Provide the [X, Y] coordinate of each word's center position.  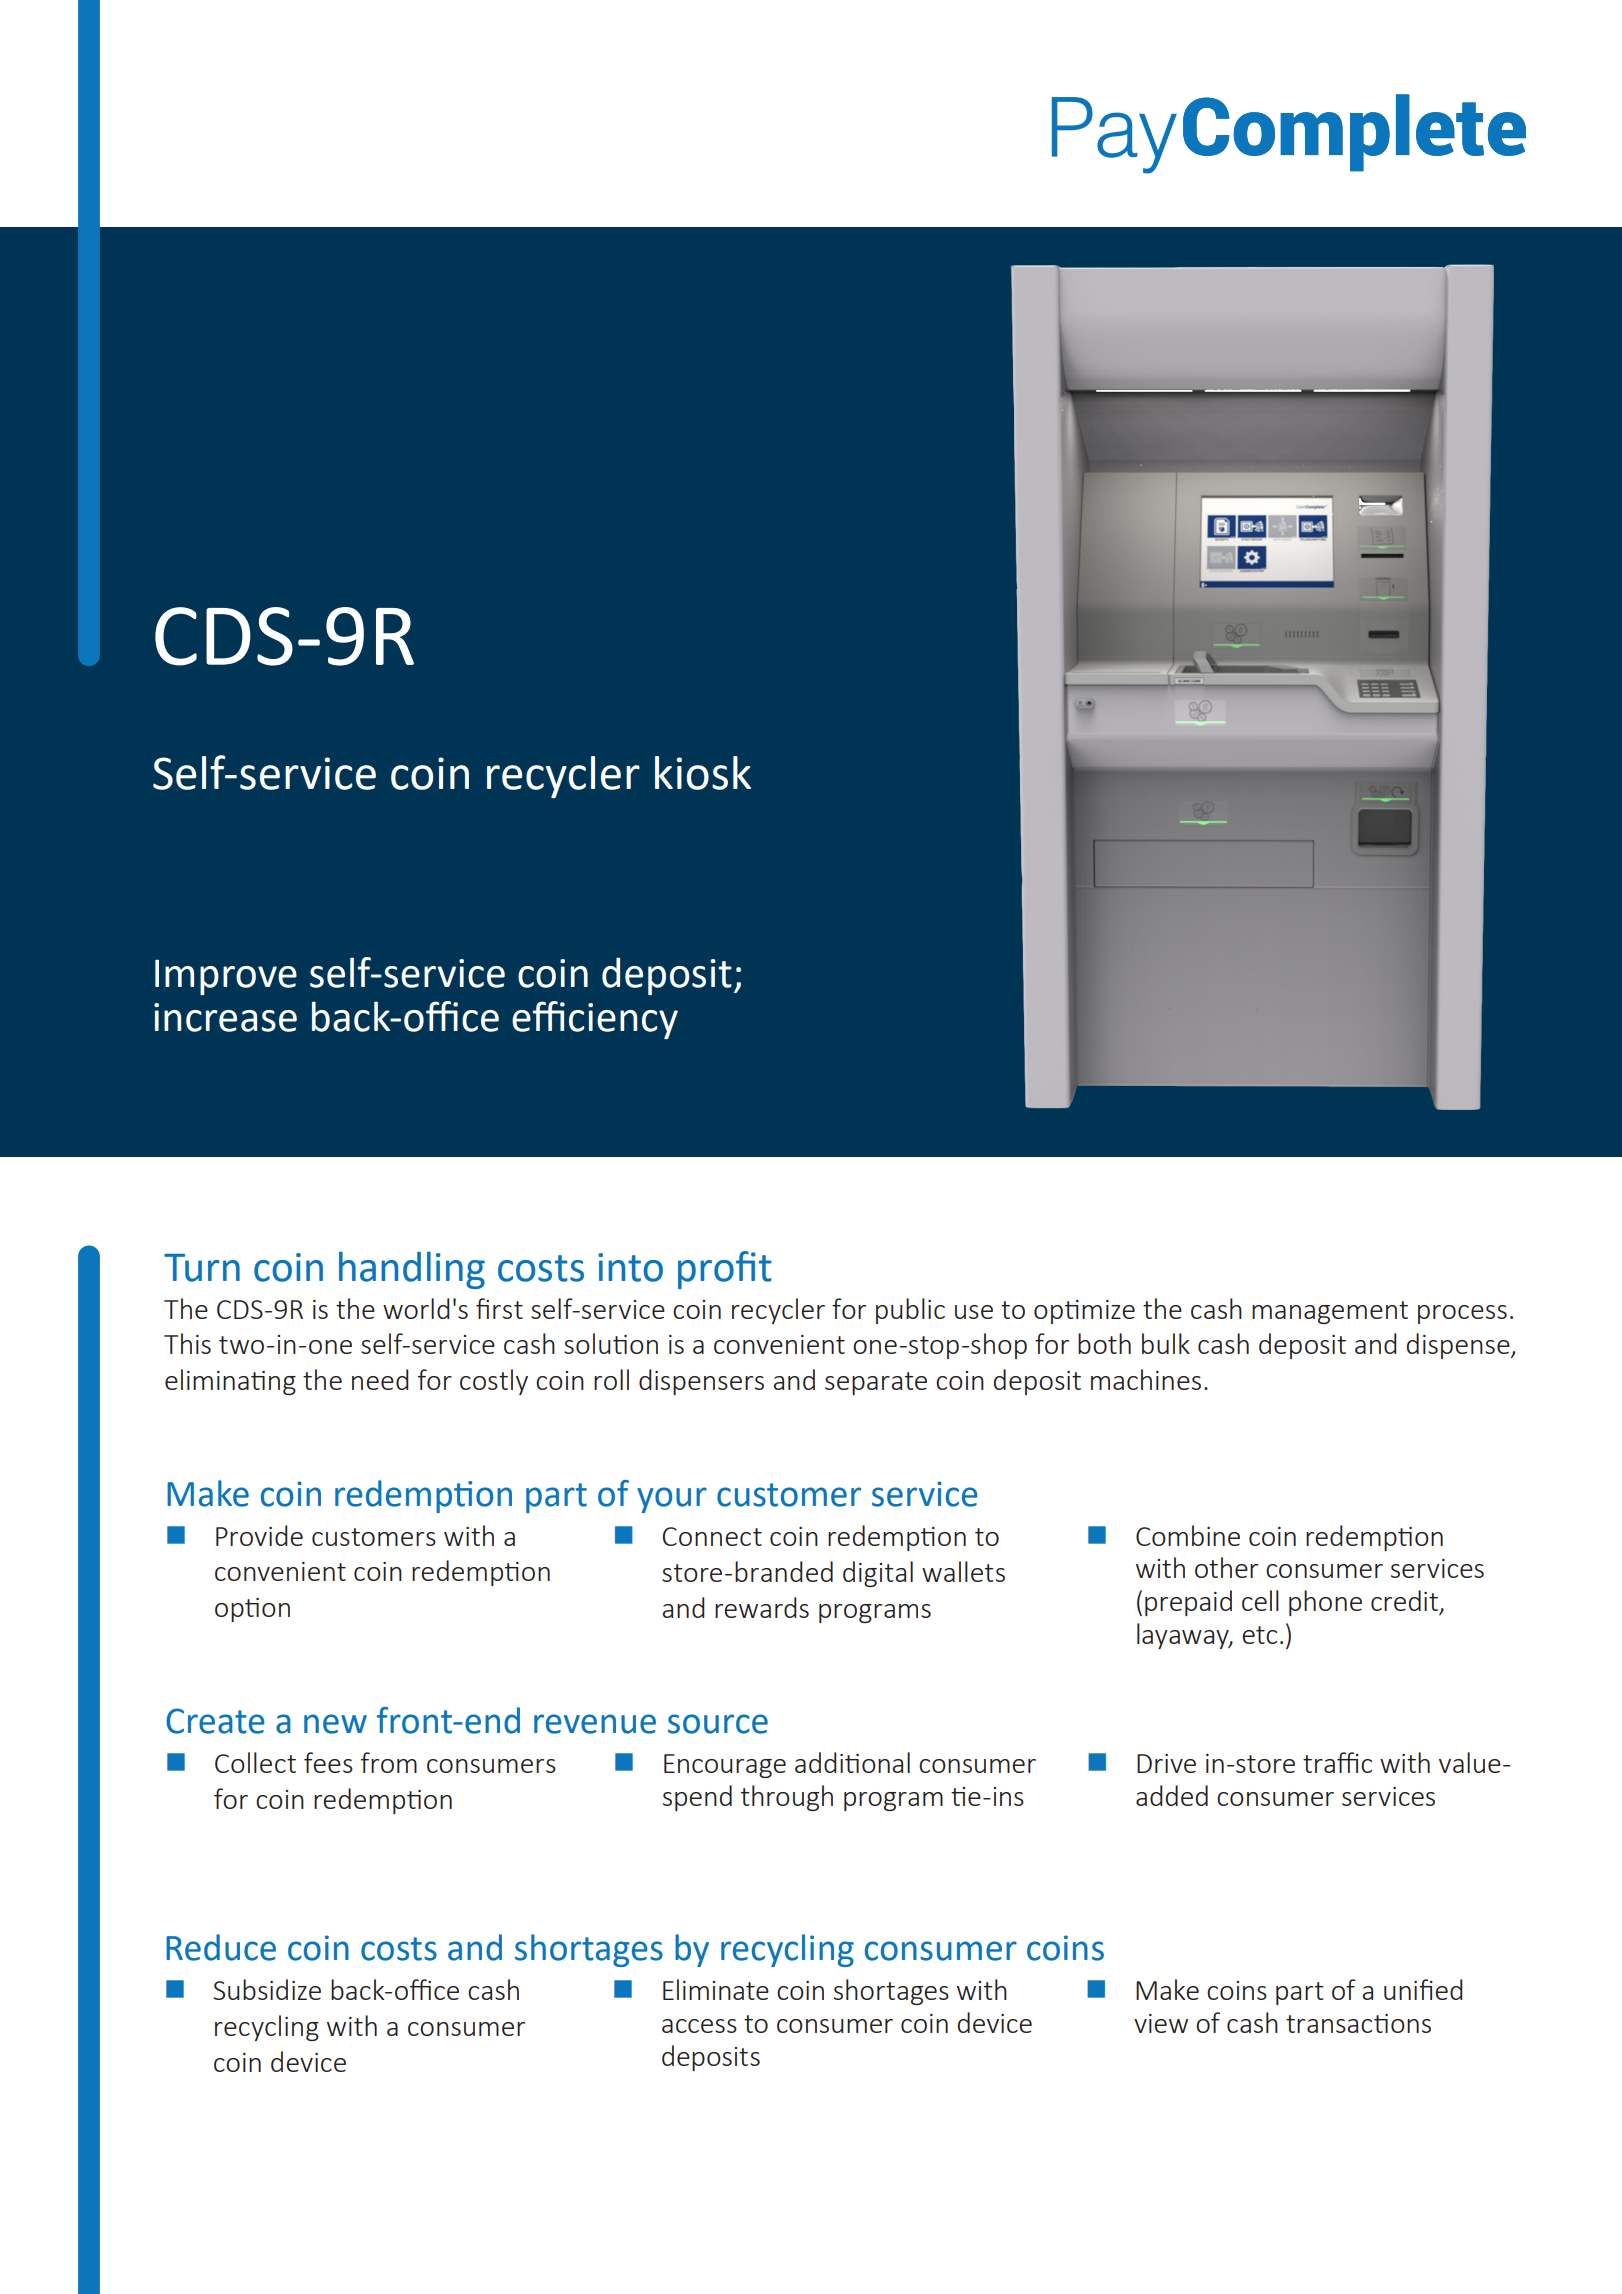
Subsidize [267, 1989]
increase [225, 1017]
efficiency [595, 1020]
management [1330, 1312]
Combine [1188, 1535]
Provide [259, 1535]
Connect [712, 1536]
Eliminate [716, 1989]
